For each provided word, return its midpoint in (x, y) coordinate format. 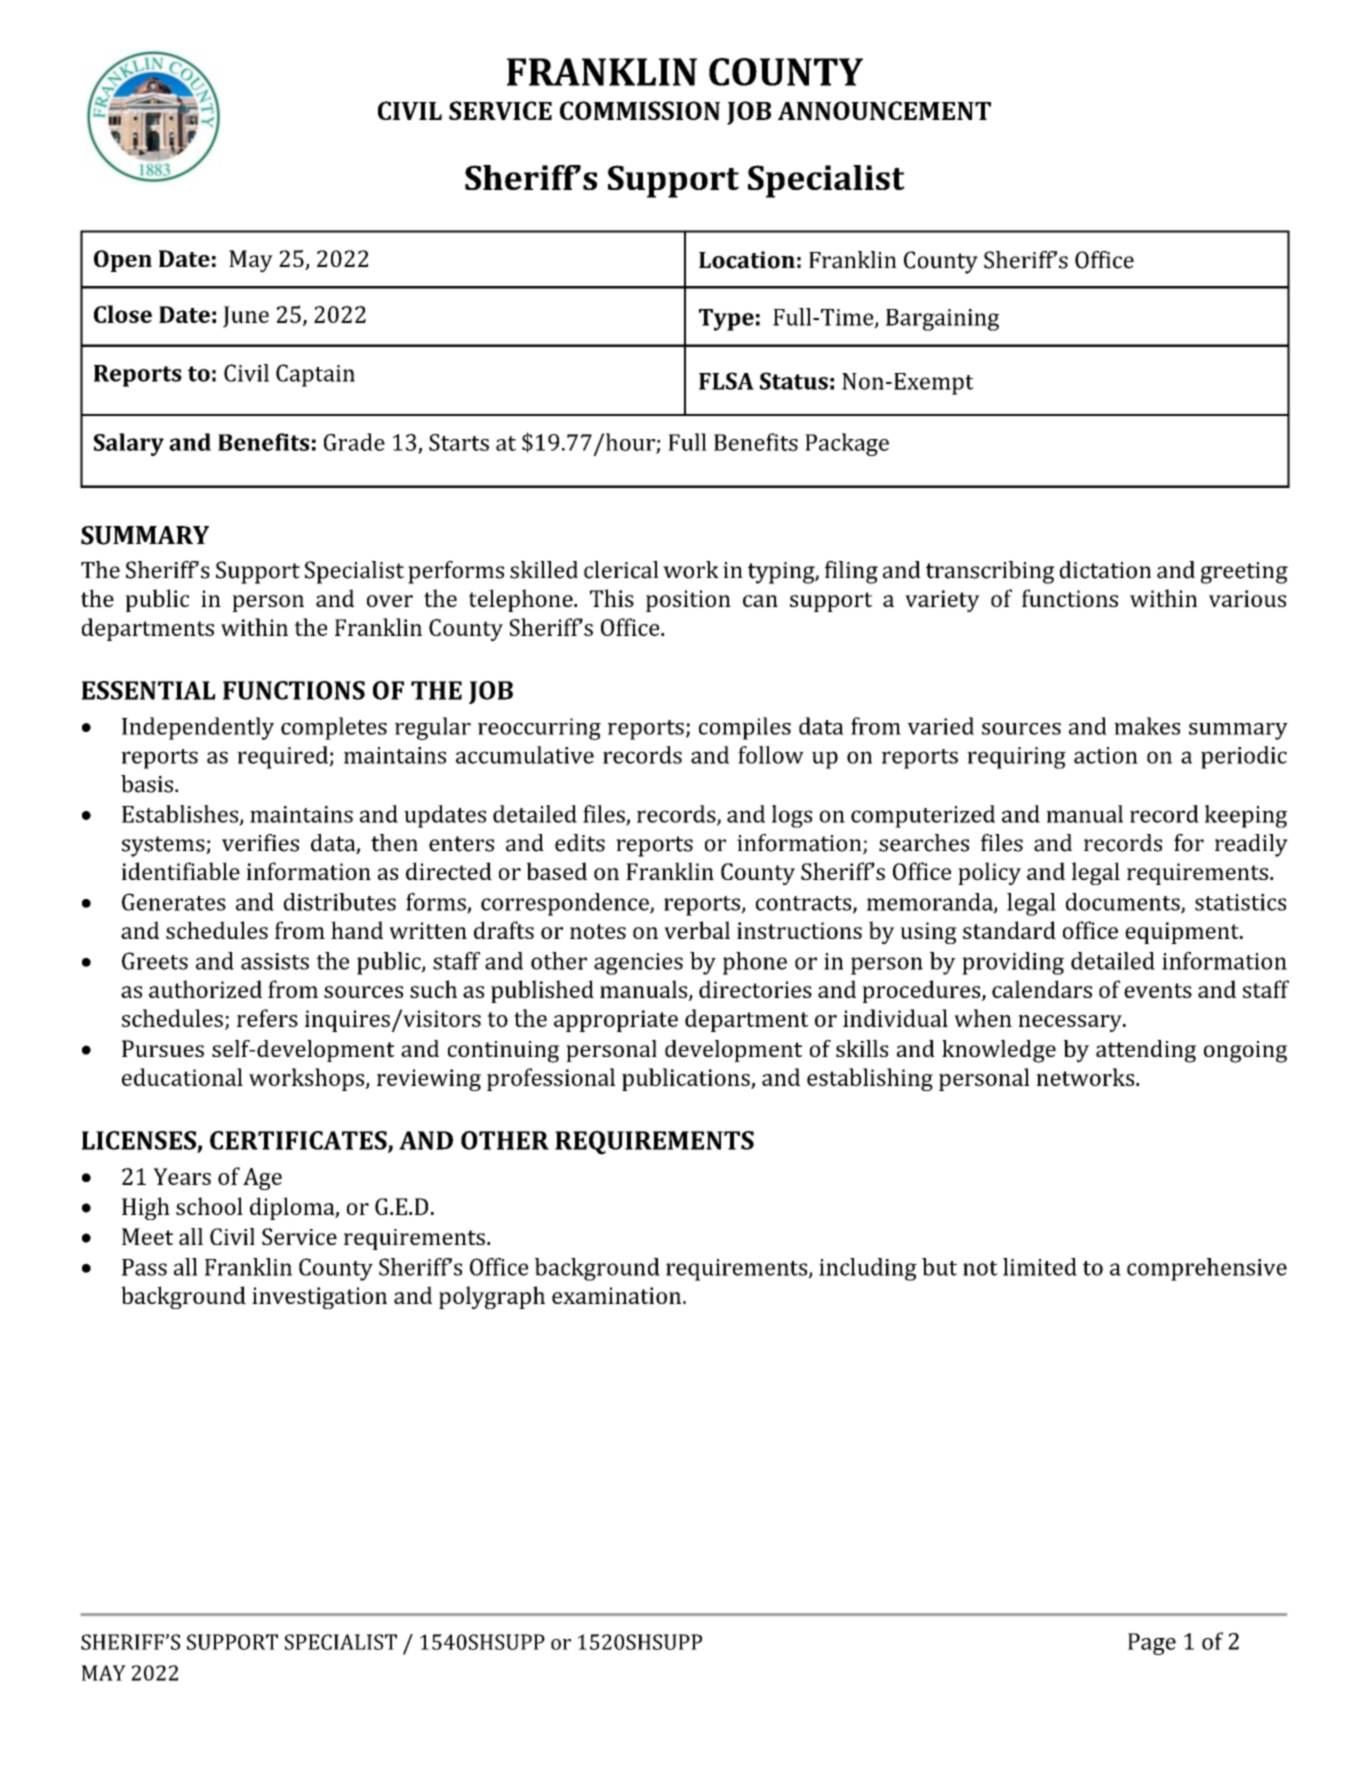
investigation (319, 1298)
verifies (260, 843)
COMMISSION (640, 110)
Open (123, 261)
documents (1124, 903)
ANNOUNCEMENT (884, 110)
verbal (697, 930)
